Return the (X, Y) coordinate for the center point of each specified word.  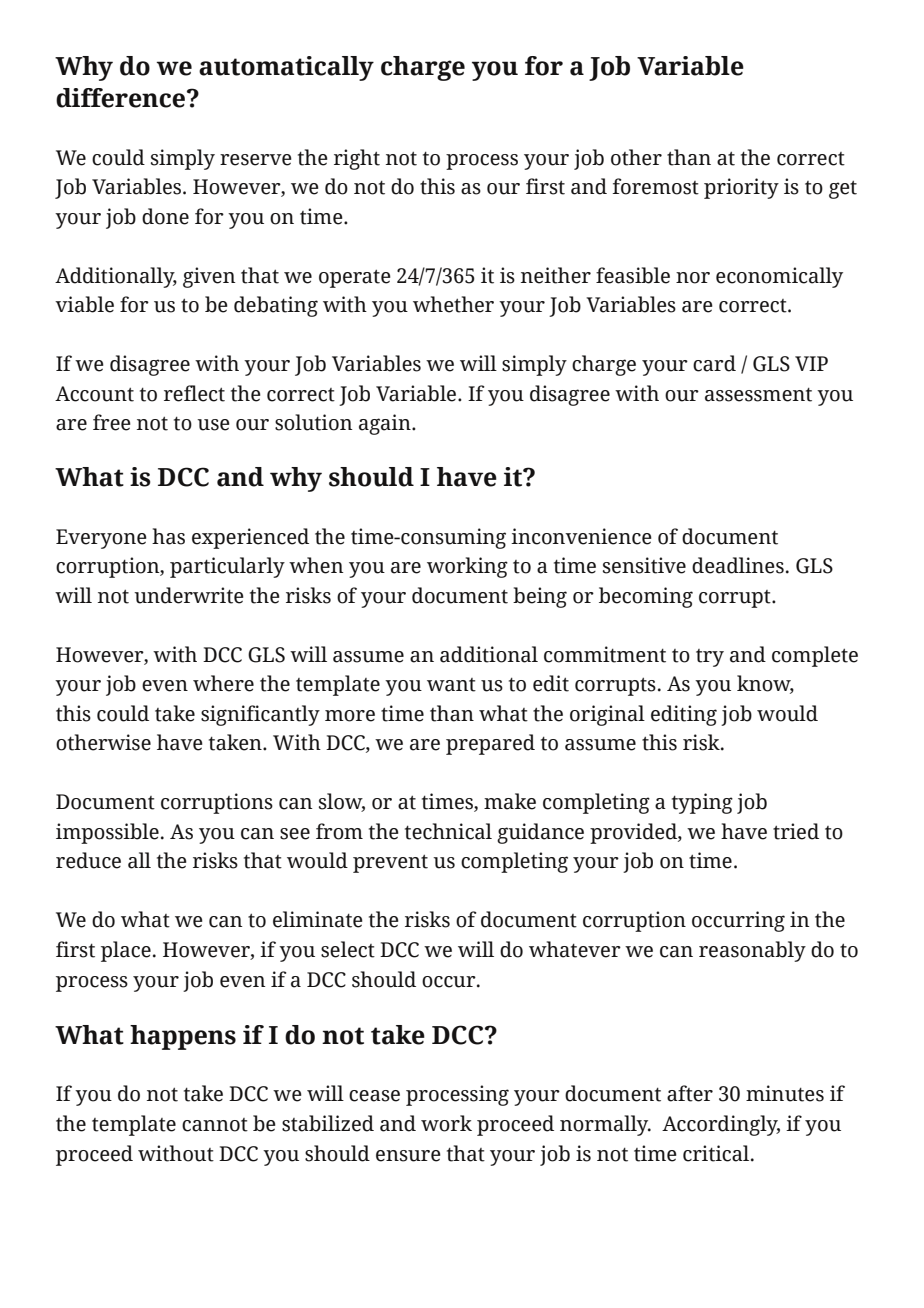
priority (741, 188)
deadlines (738, 565)
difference (122, 98)
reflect (194, 393)
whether (453, 304)
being (540, 597)
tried (796, 831)
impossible (107, 833)
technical (448, 831)
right (357, 159)
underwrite (189, 595)
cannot (215, 1125)
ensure (408, 1156)
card (714, 363)
